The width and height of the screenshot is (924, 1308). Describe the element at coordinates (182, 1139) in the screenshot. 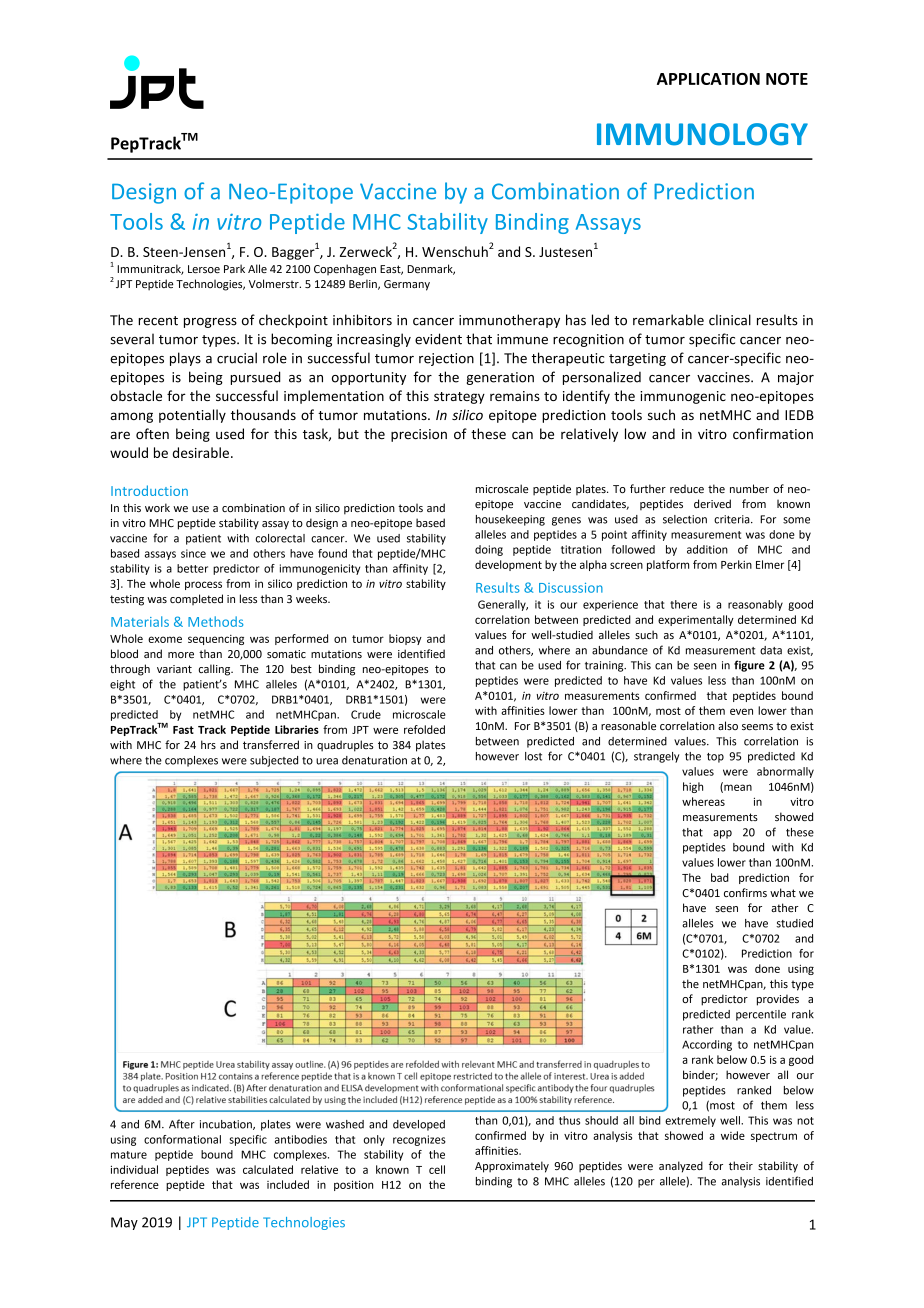

I see `conformational` at that location.
